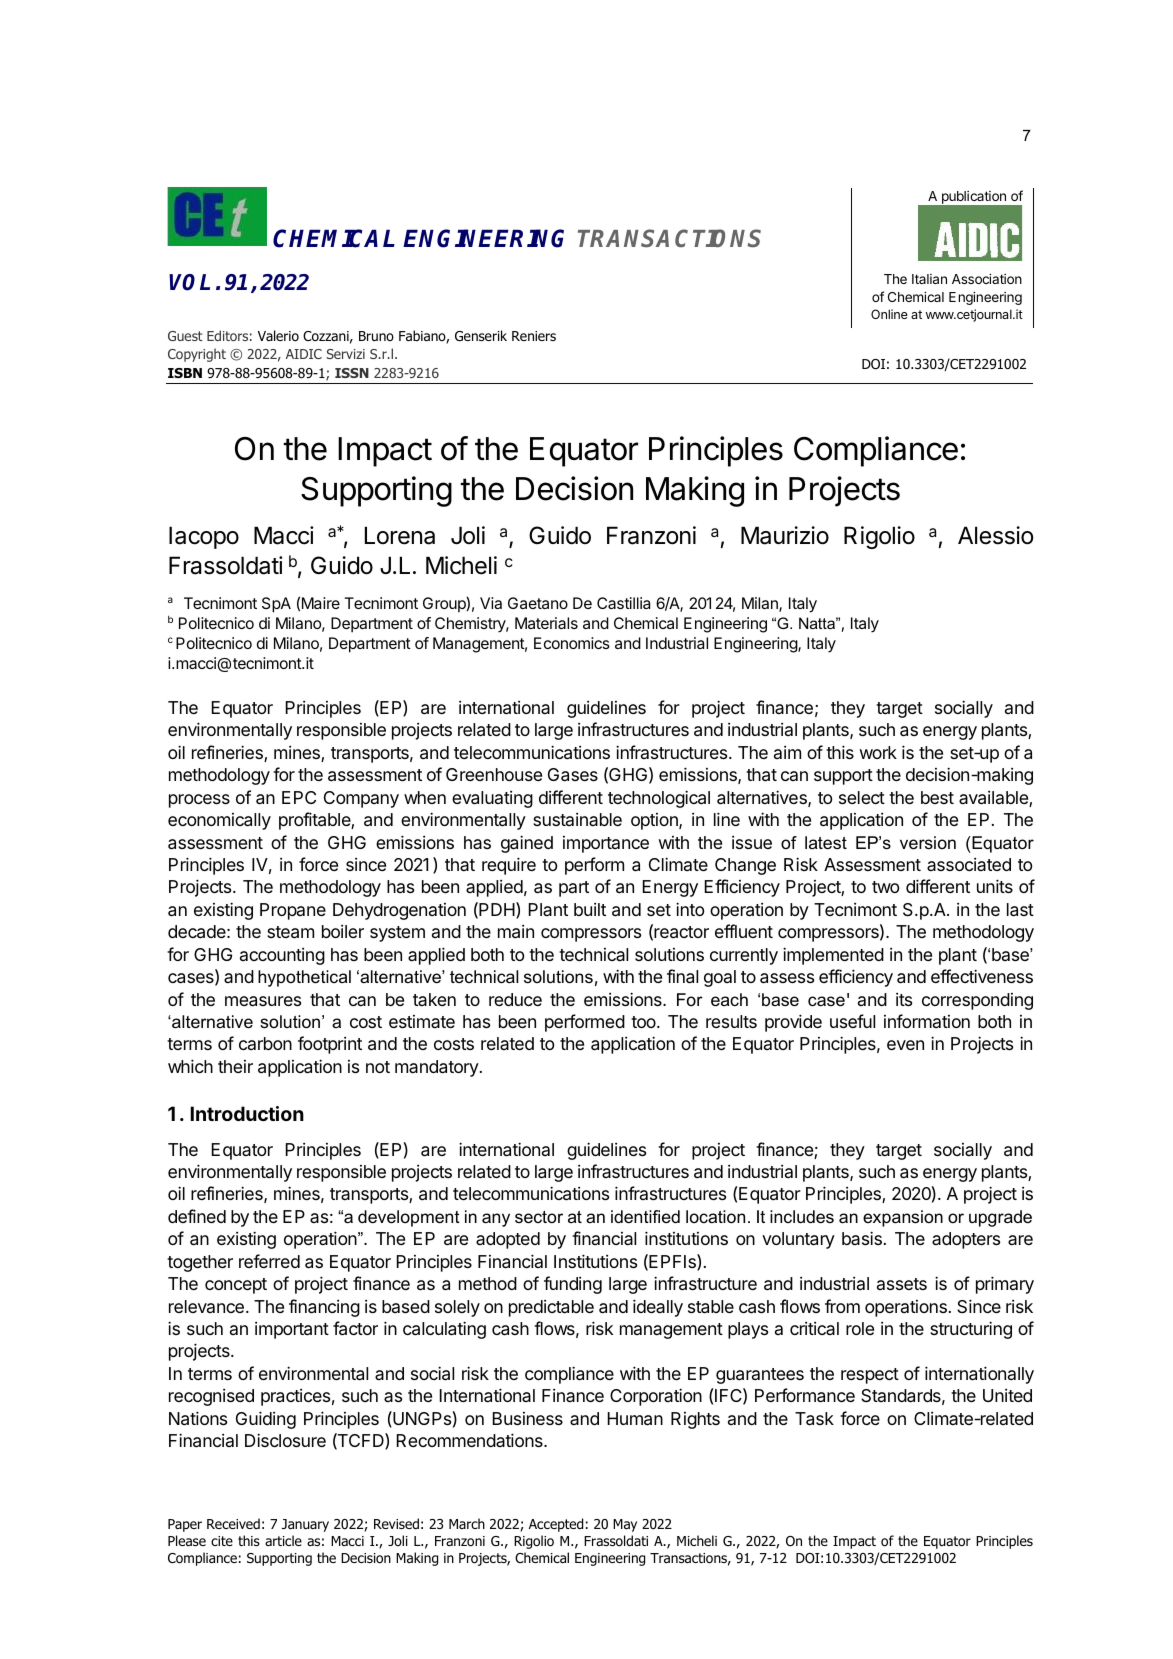  What do you see at coordinates (929, 279) in the screenshot?
I see `Italian` at bounding box center [929, 279].
